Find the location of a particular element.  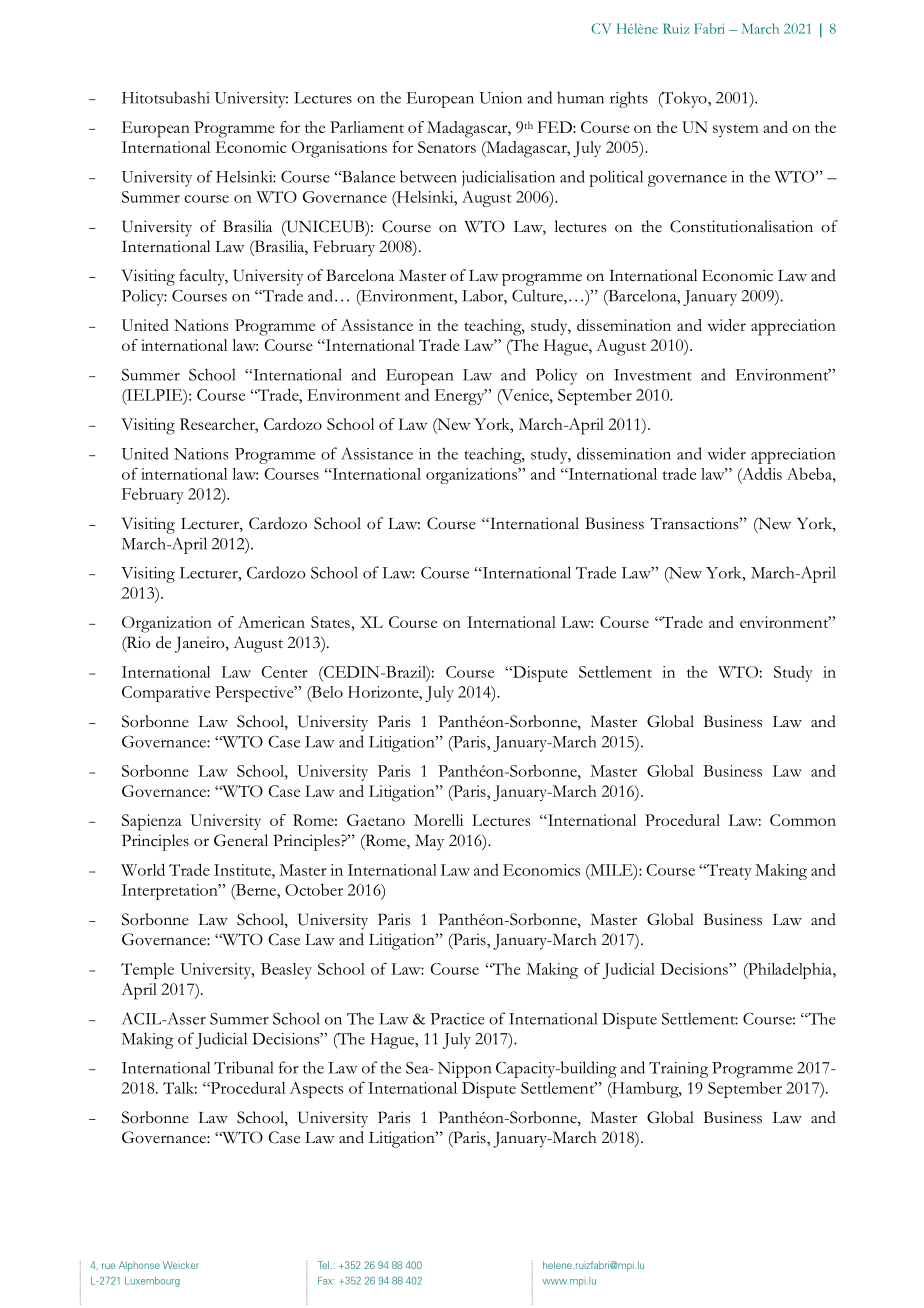

Energy is located at coordinates (461, 397).
